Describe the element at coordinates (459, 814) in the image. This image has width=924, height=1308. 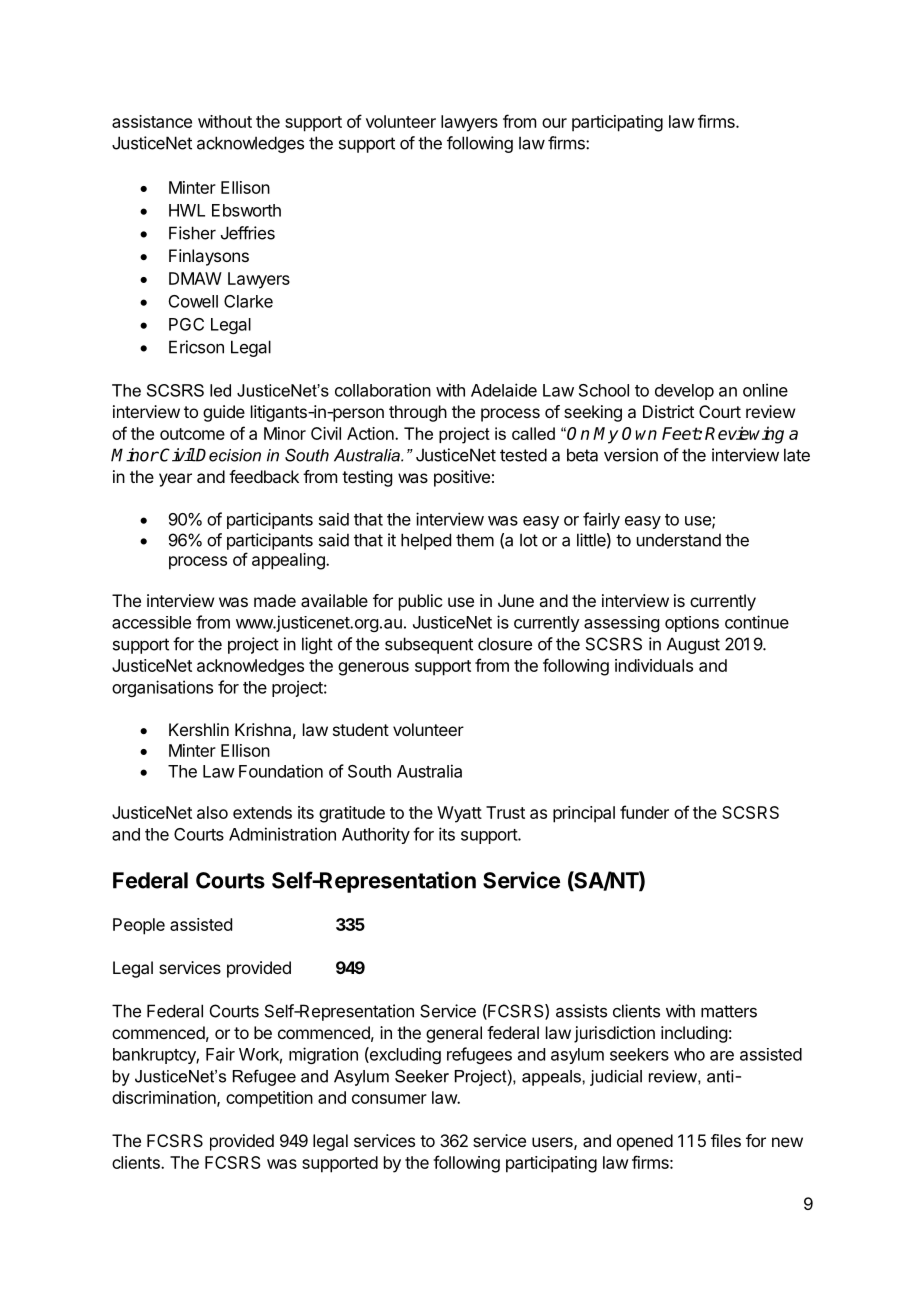
I see `Wyatt` at that location.
